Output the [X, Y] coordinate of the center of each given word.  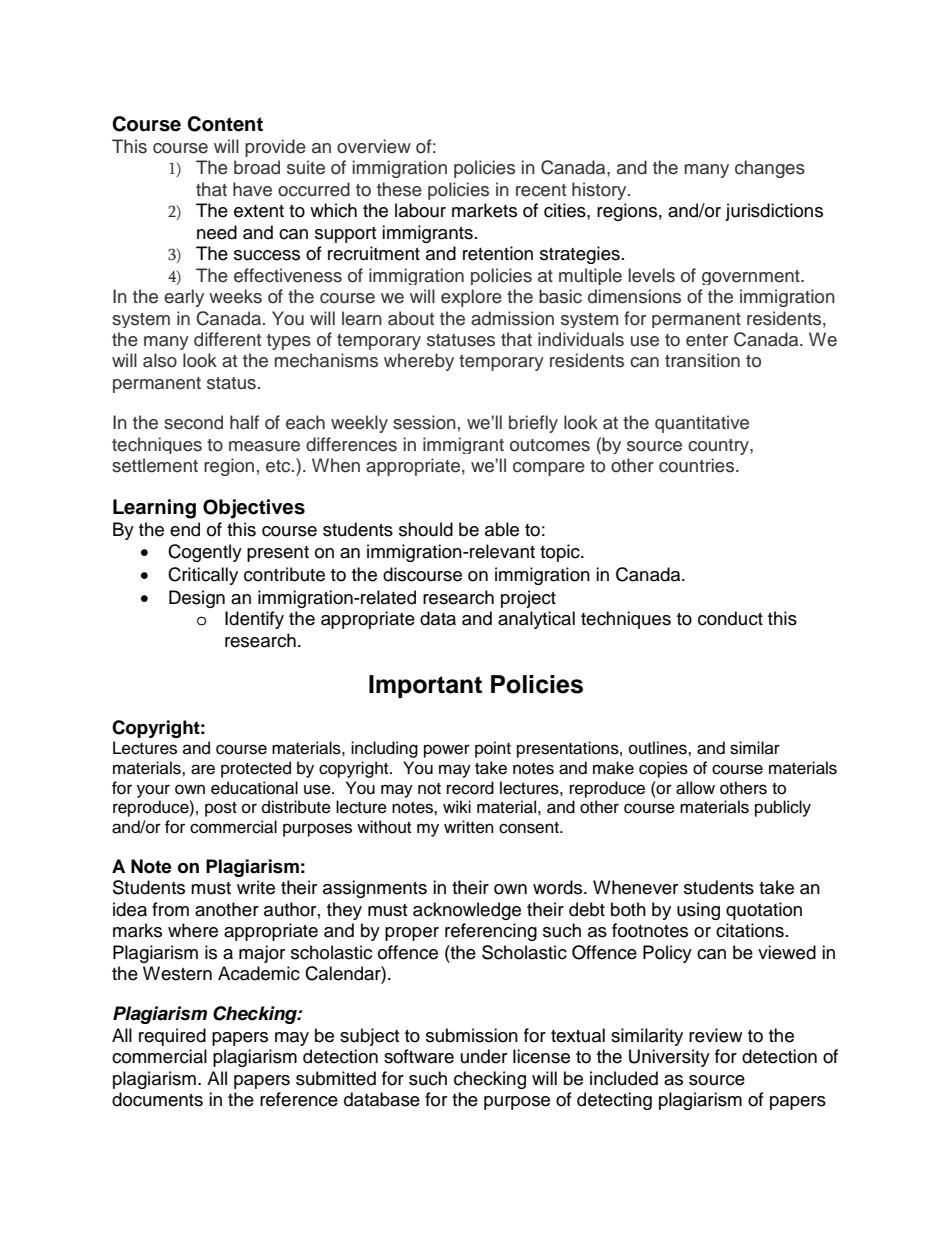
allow [695, 788]
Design [197, 599]
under [484, 1056]
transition [702, 360]
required [172, 1037]
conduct [730, 618]
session [424, 422]
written [469, 827]
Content [225, 124]
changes [770, 169]
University [669, 1058]
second [193, 422]
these [399, 189]
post [221, 809]
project [528, 599]
